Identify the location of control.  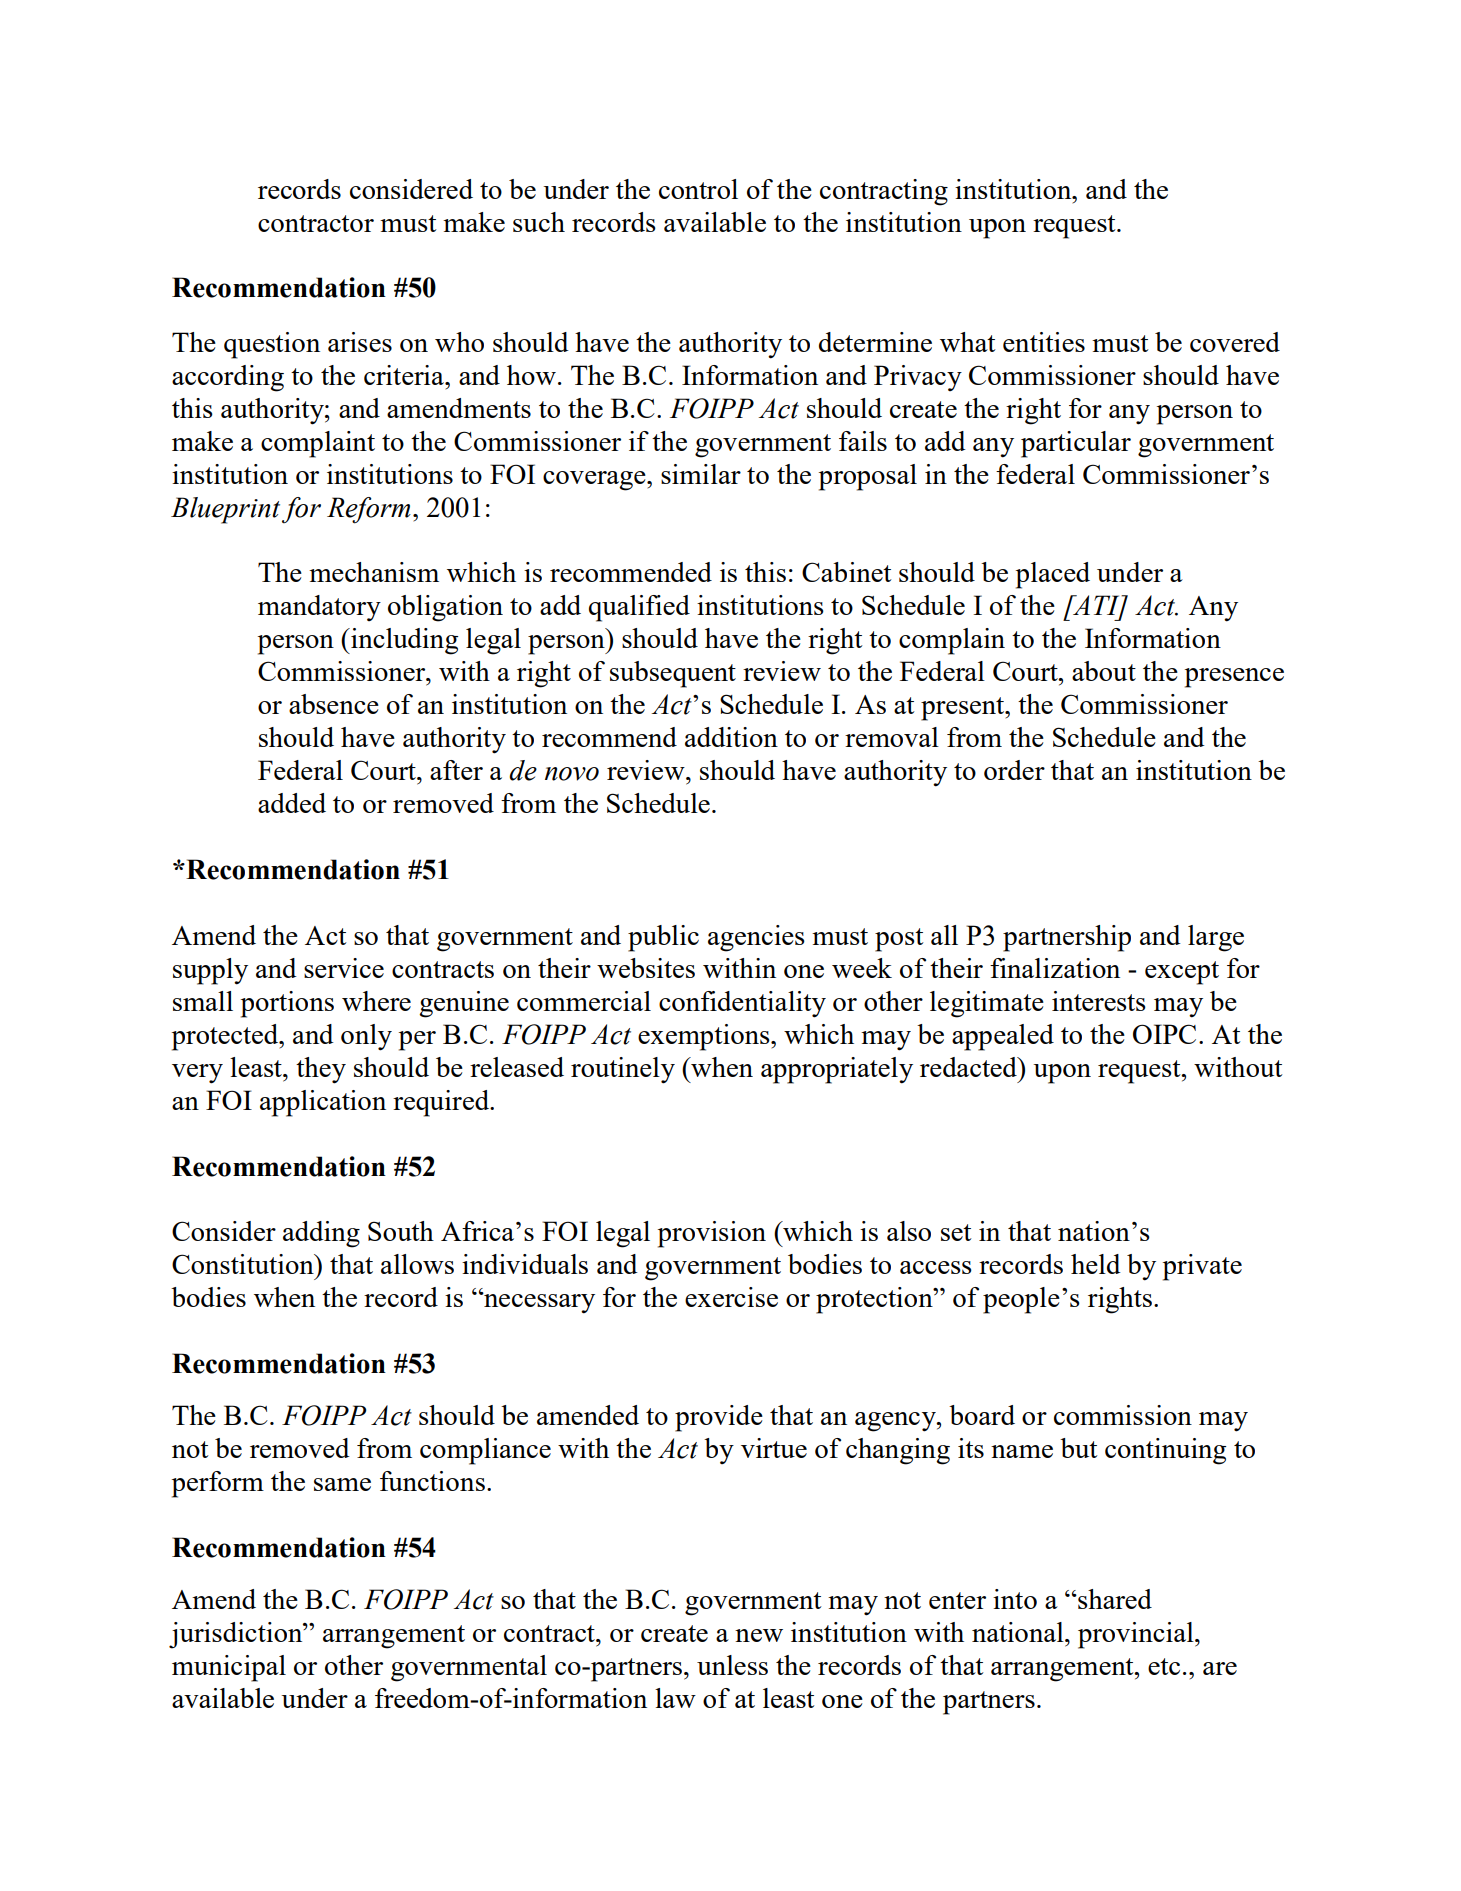
(698, 189).
